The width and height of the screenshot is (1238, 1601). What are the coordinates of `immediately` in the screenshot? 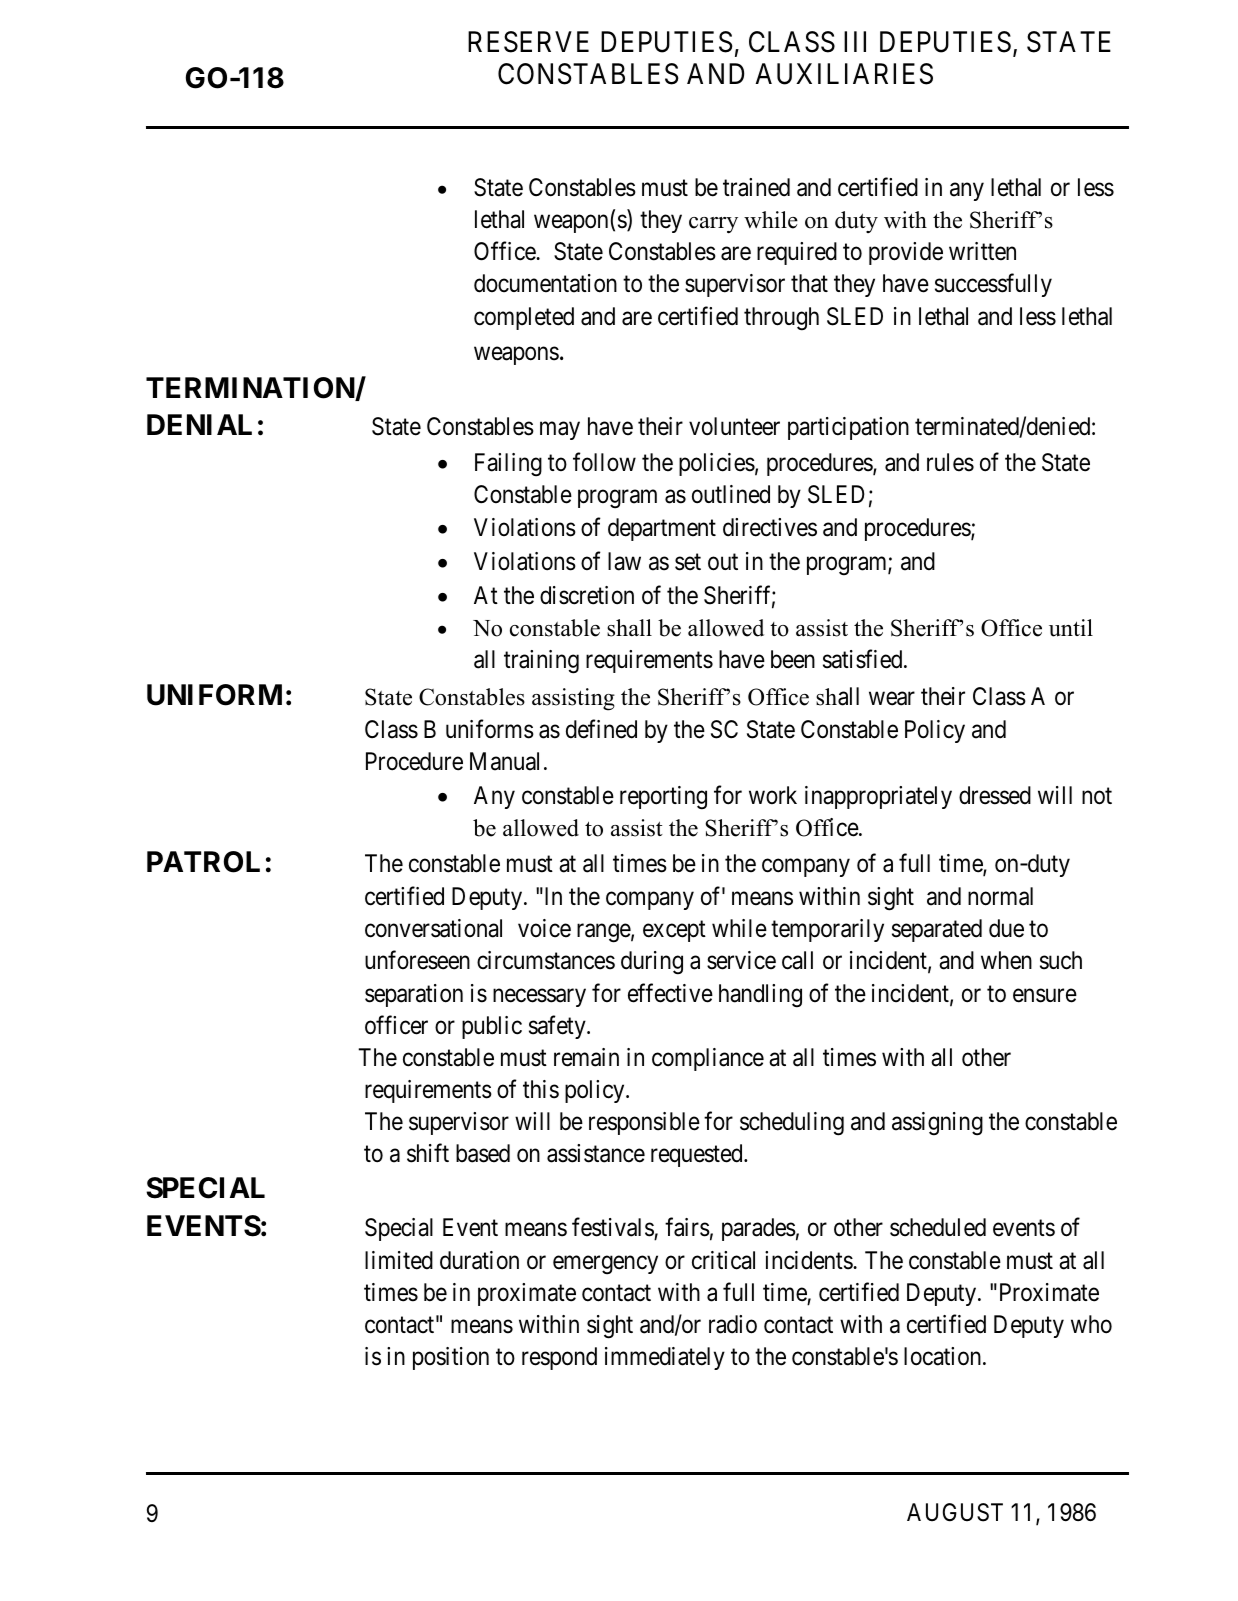 It's located at (665, 1358).
